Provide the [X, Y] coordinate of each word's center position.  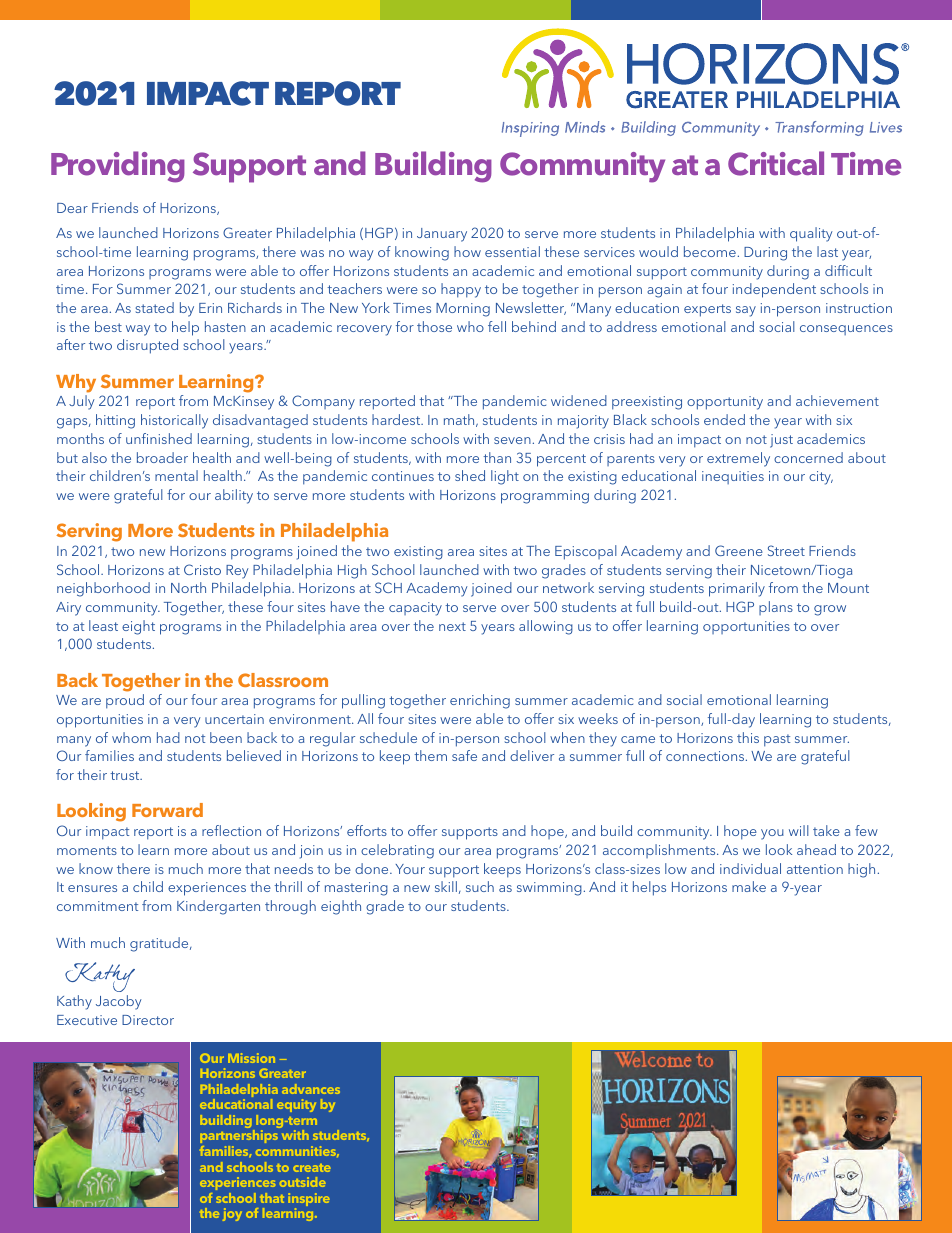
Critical [776, 163]
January [442, 235]
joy [232, 1214]
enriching [480, 701]
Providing [118, 167]
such [480, 886]
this [748, 737]
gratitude [160, 944]
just [781, 441]
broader [162, 457]
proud [125, 701]
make [749, 886]
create [312, 1168]
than [497, 457]
